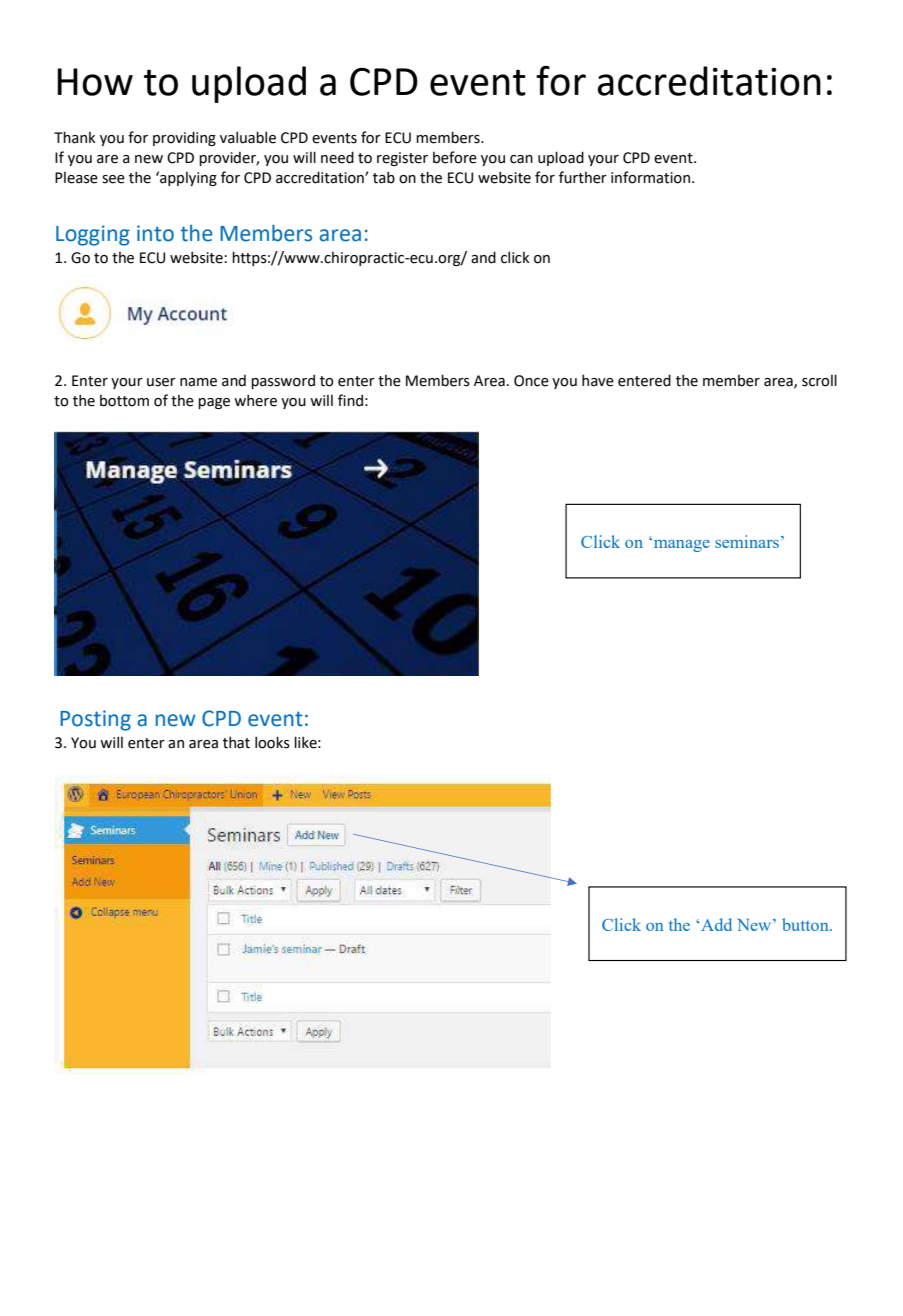 Image resolution: width=903 pixels, height=1316 pixels. I want to click on page, so click(214, 403).
